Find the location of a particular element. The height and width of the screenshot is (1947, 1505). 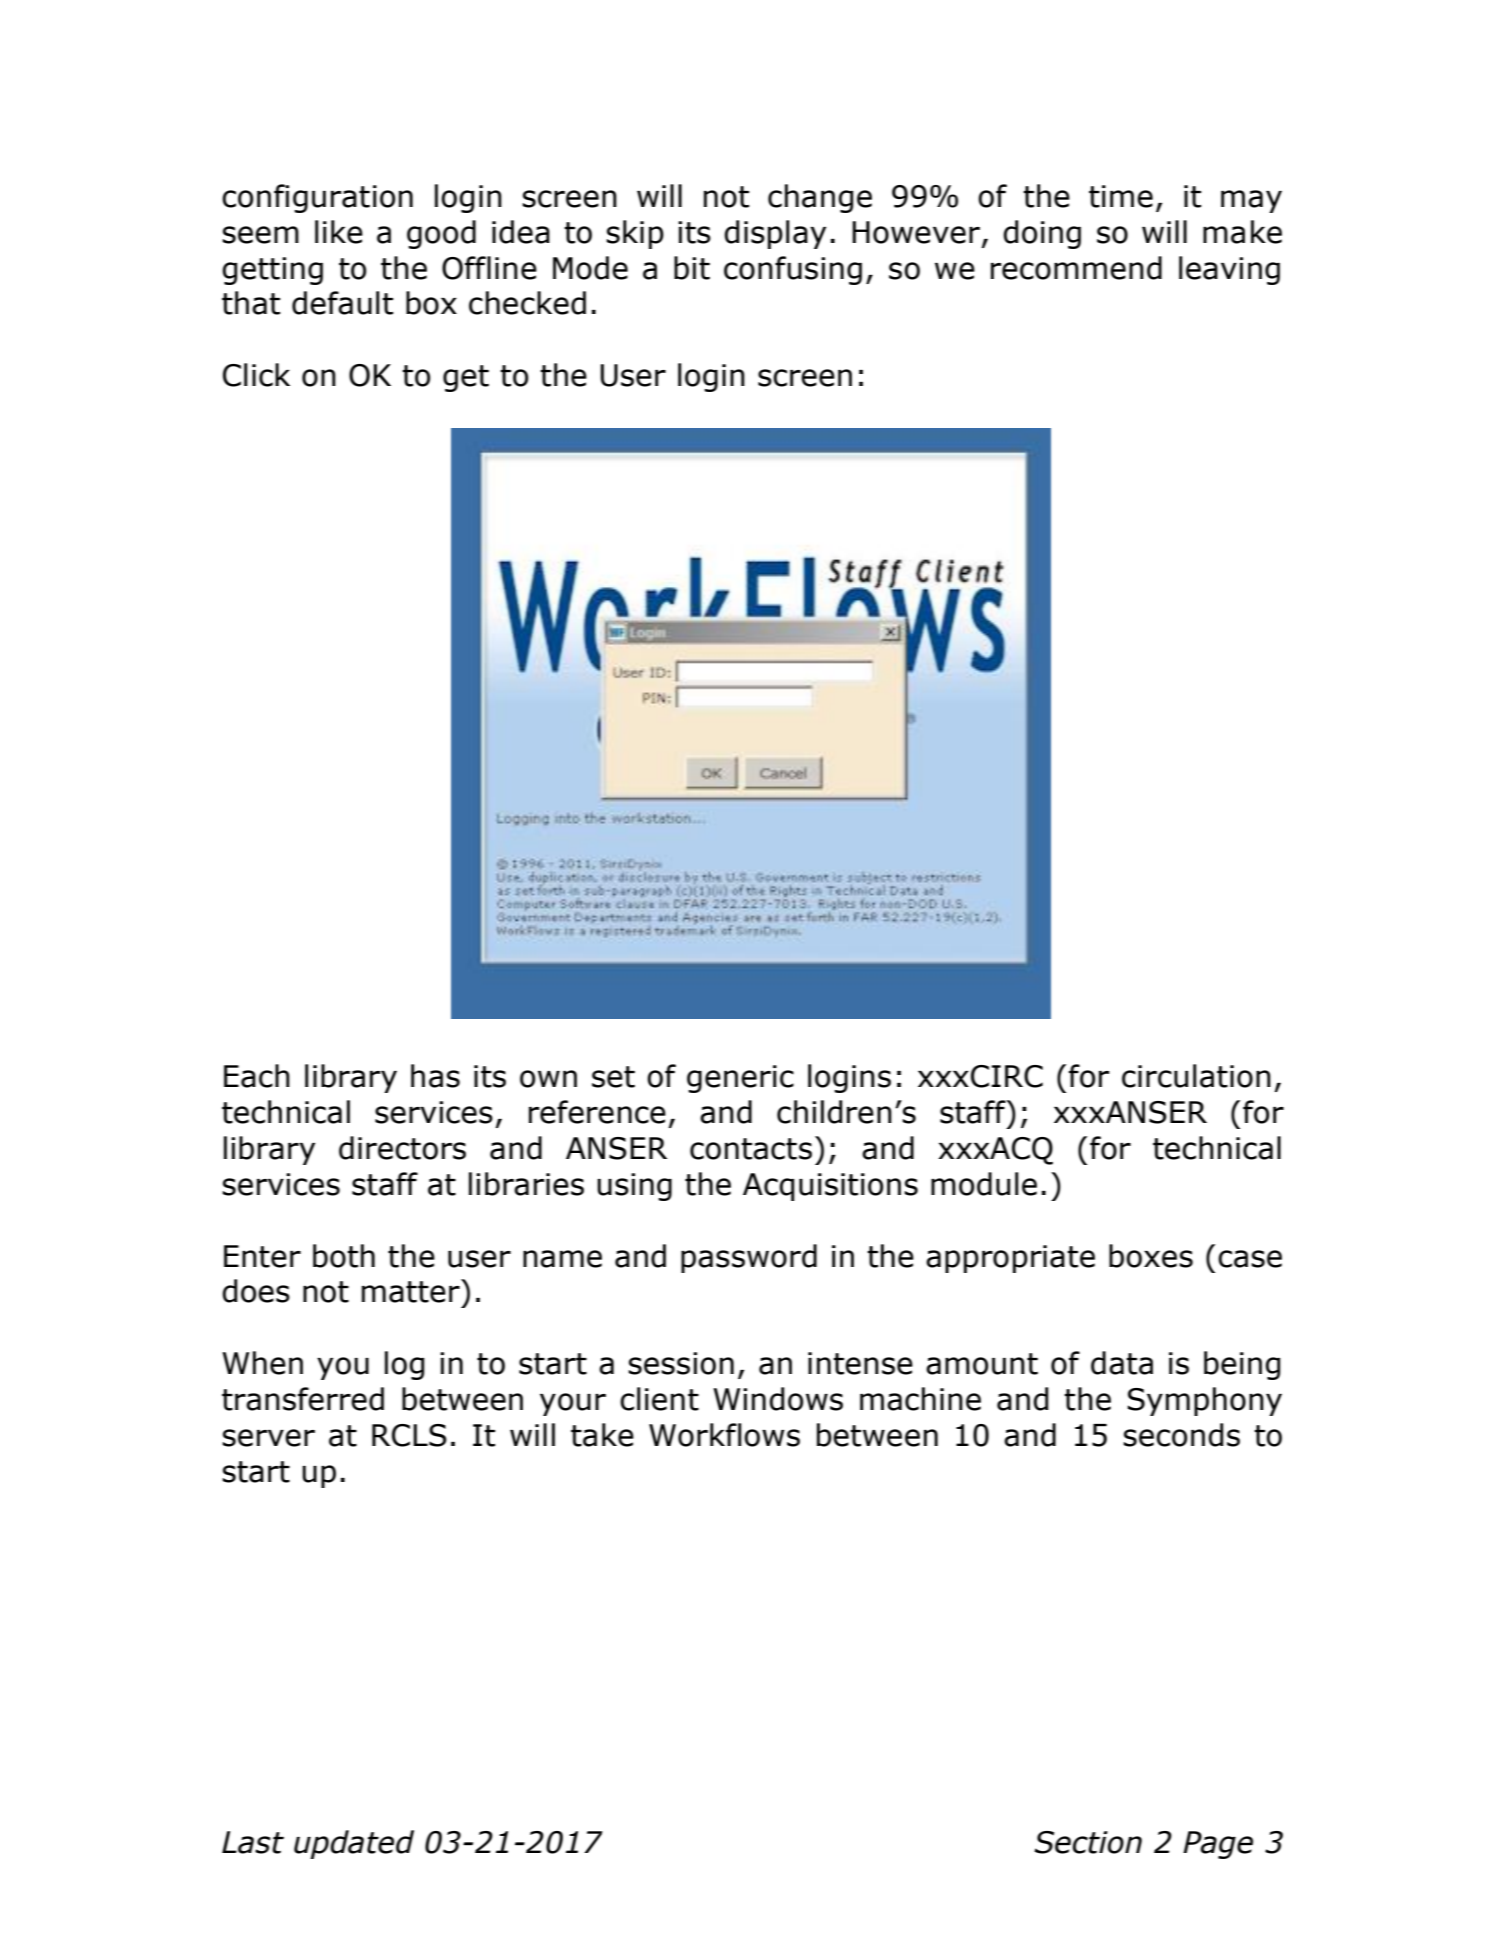

updated is located at coordinates (354, 1844).
